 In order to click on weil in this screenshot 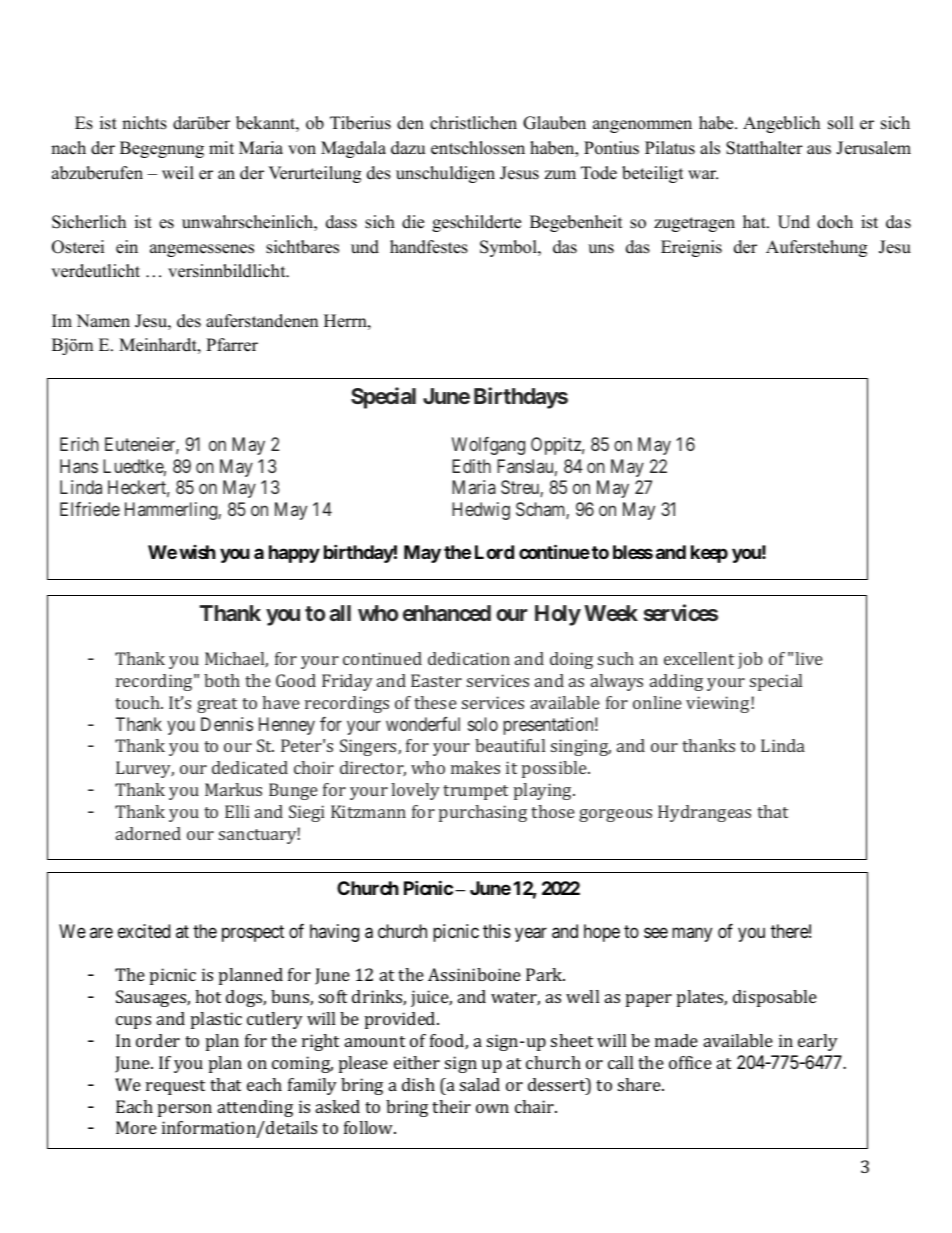, I will do `click(178, 173)`.
